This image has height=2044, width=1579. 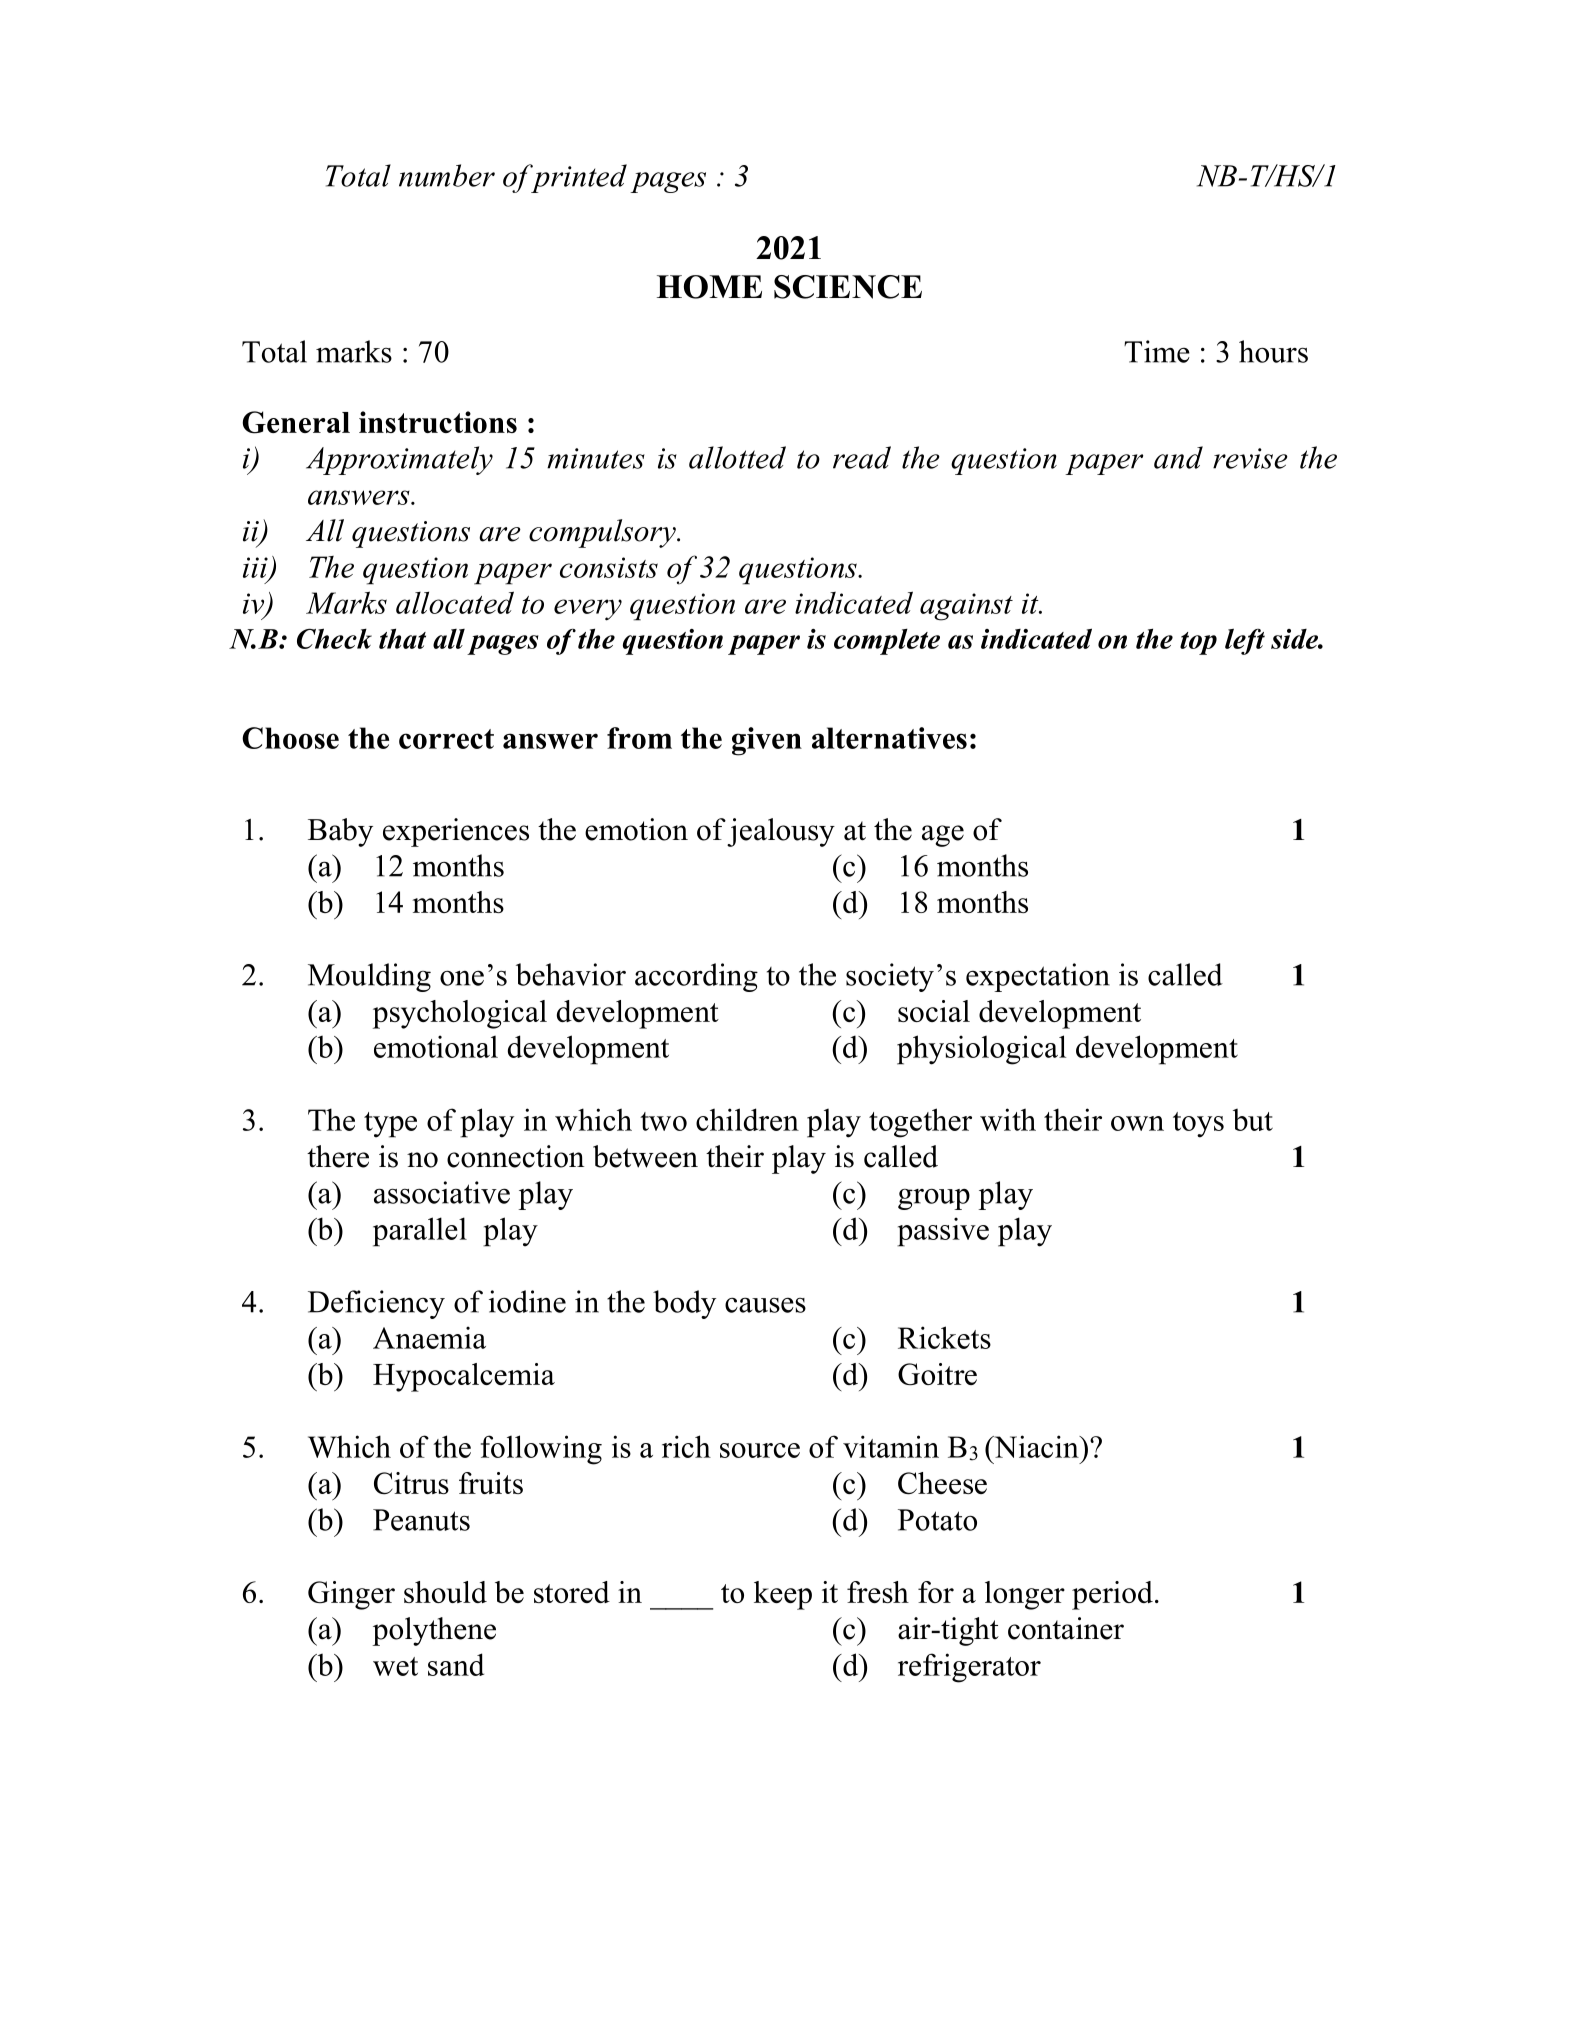 I want to click on own, so click(x=1137, y=1123).
